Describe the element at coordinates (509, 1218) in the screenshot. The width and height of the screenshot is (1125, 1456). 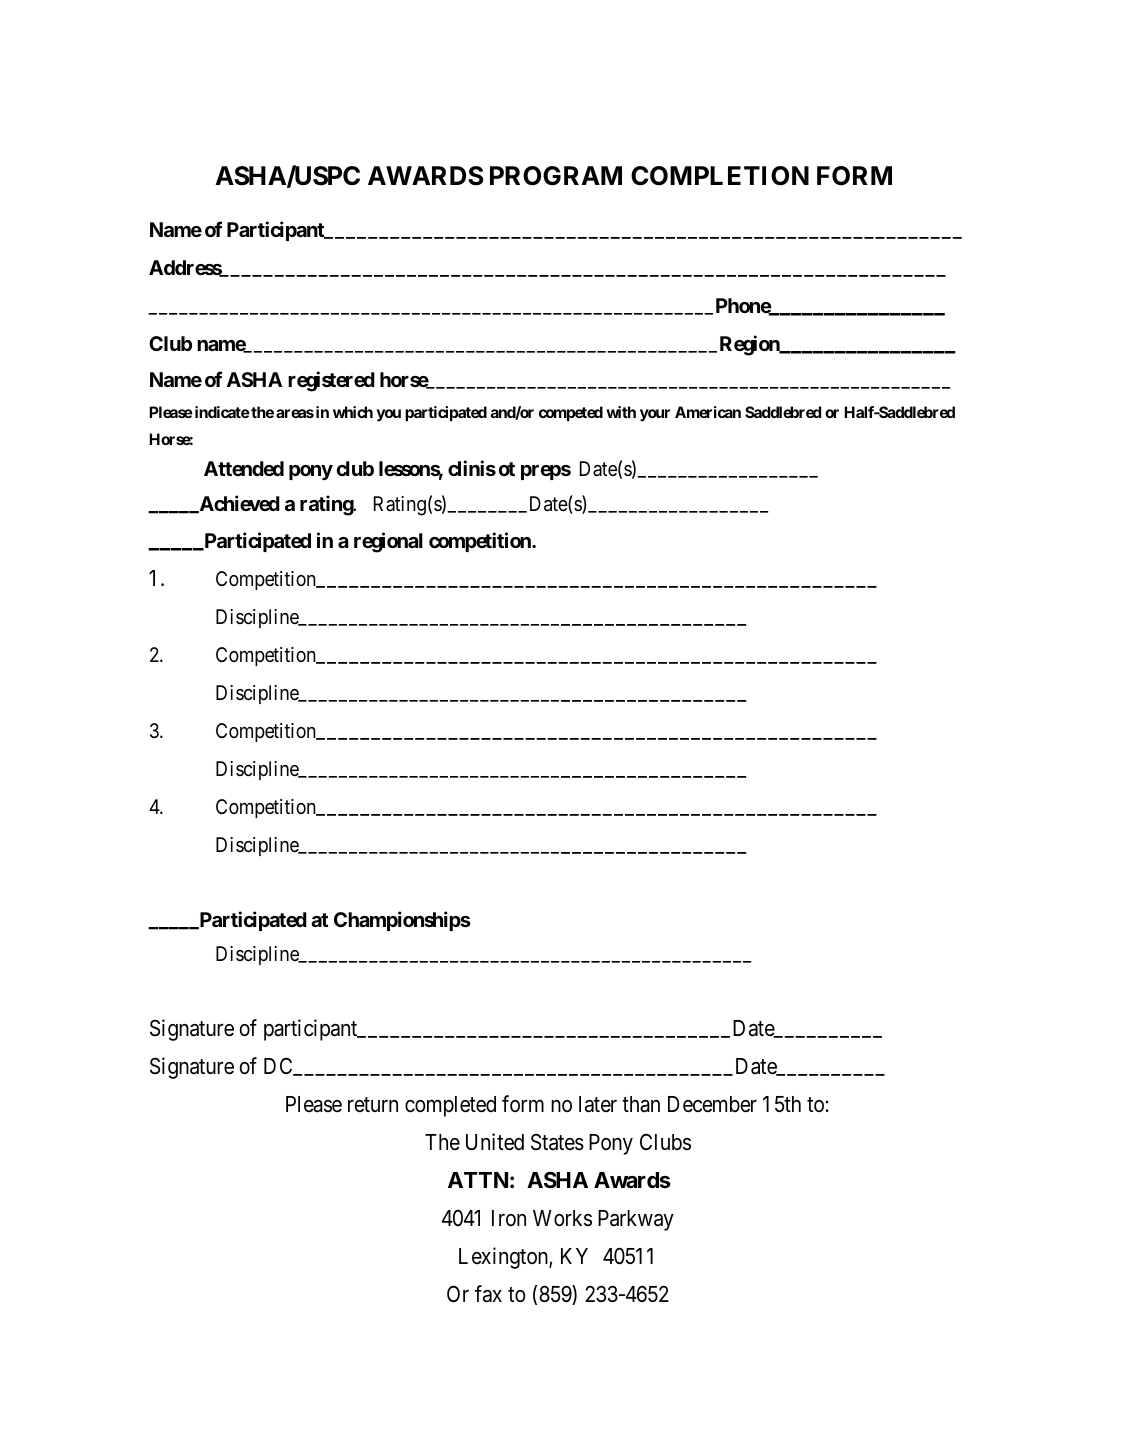
I see `Iron` at that location.
